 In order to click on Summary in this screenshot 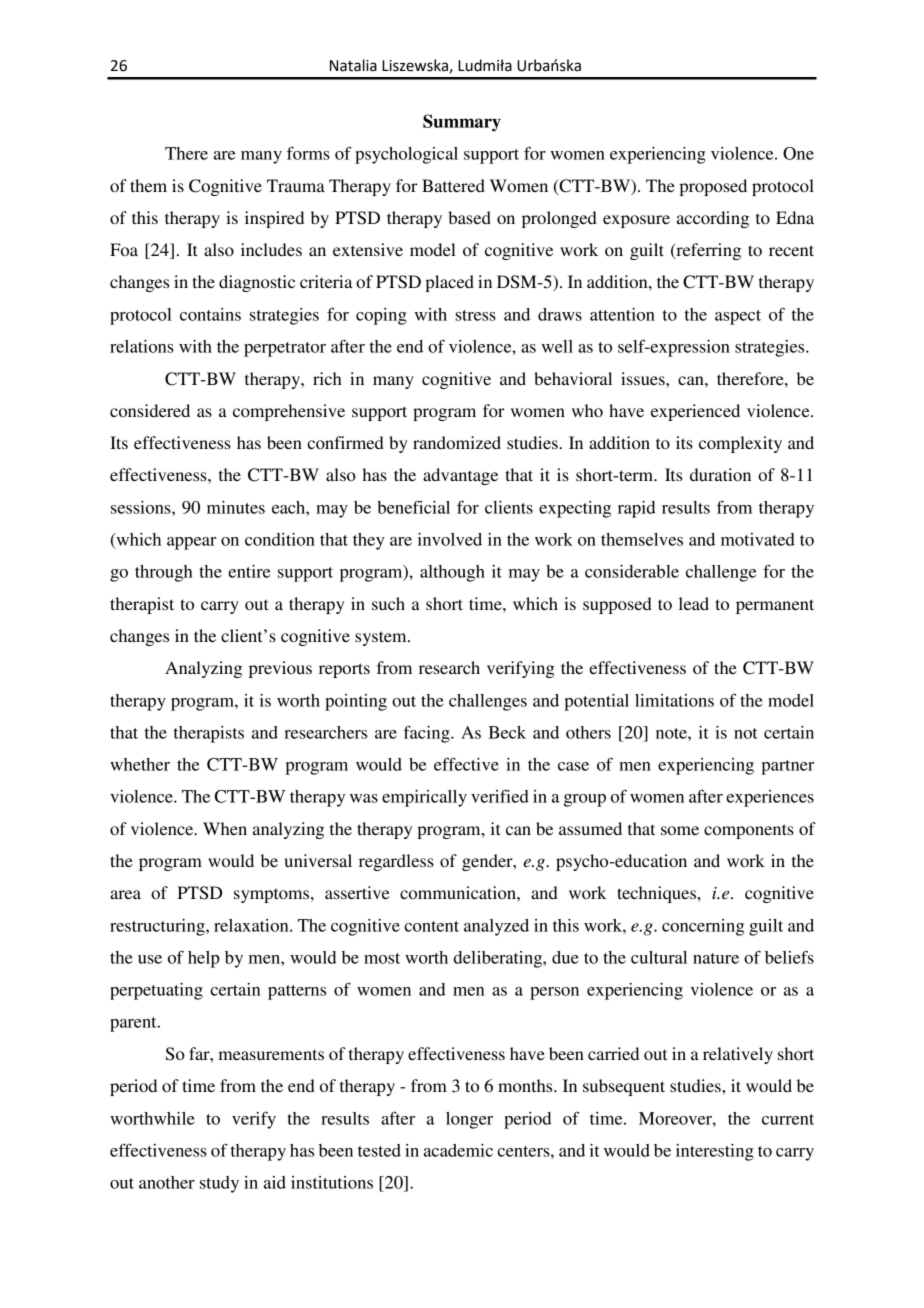, I will do `click(462, 123)`.
